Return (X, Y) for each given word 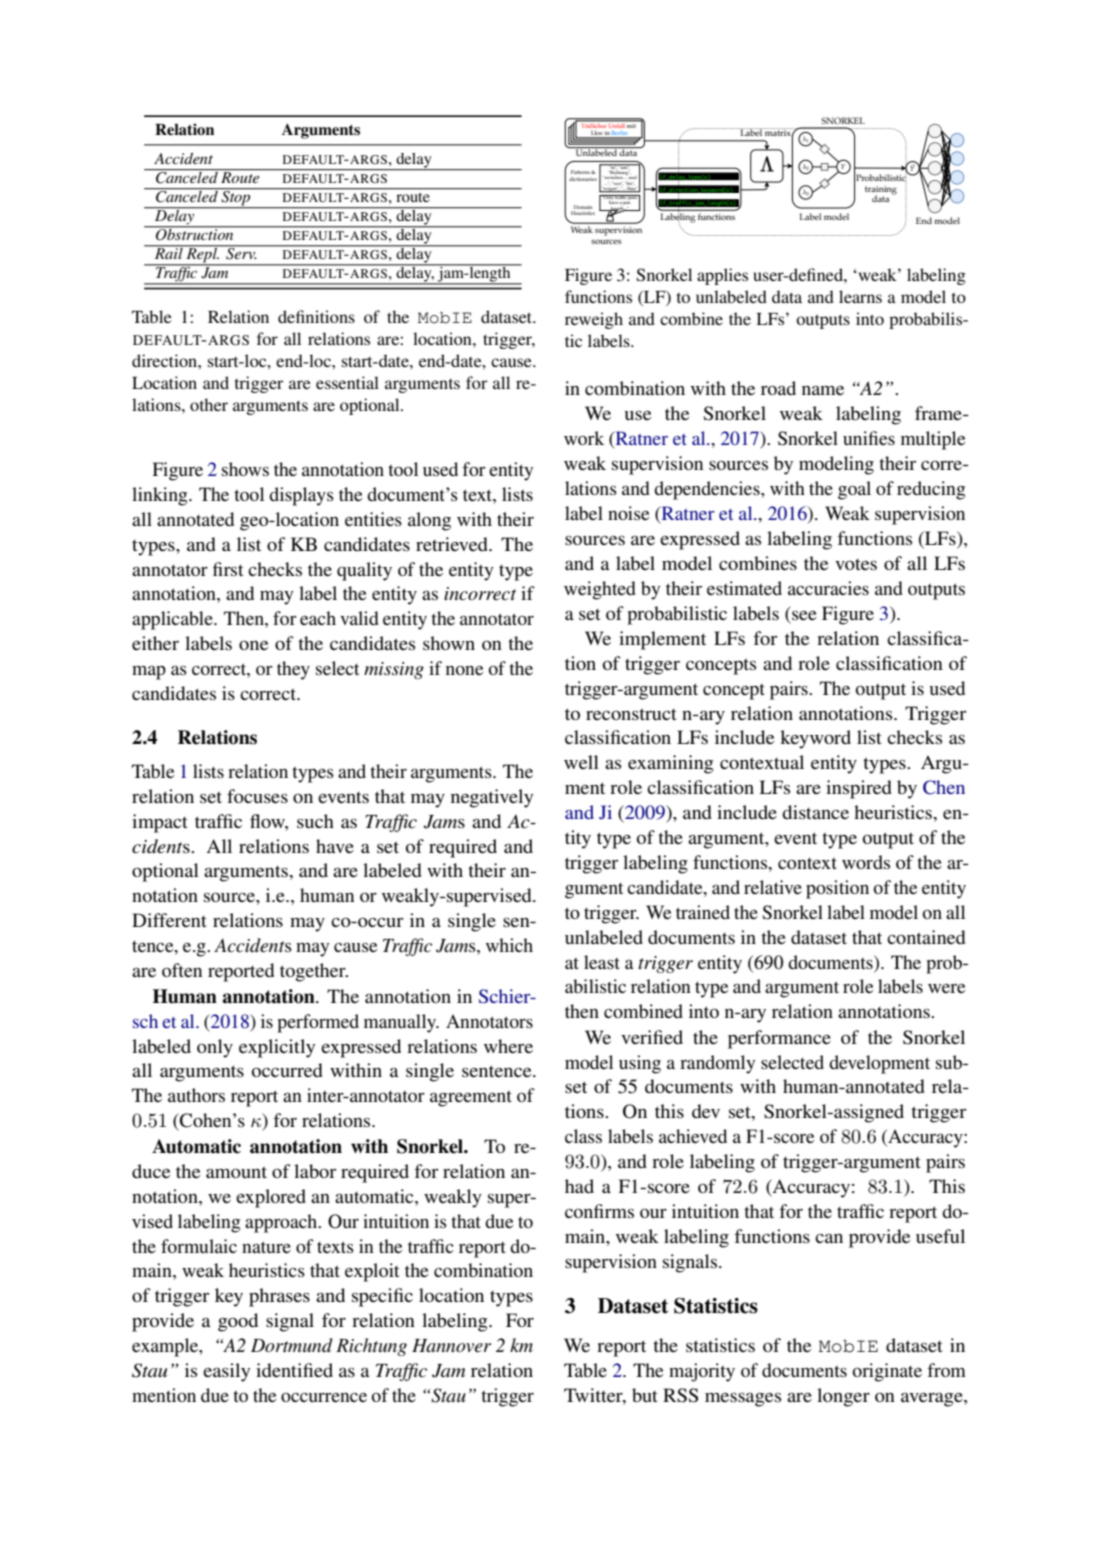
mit (632, 124)
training (881, 191)
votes (856, 564)
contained (926, 937)
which (509, 945)
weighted (600, 590)
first (228, 569)
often (182, 970)
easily (226, 1372)
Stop (236, 198)
